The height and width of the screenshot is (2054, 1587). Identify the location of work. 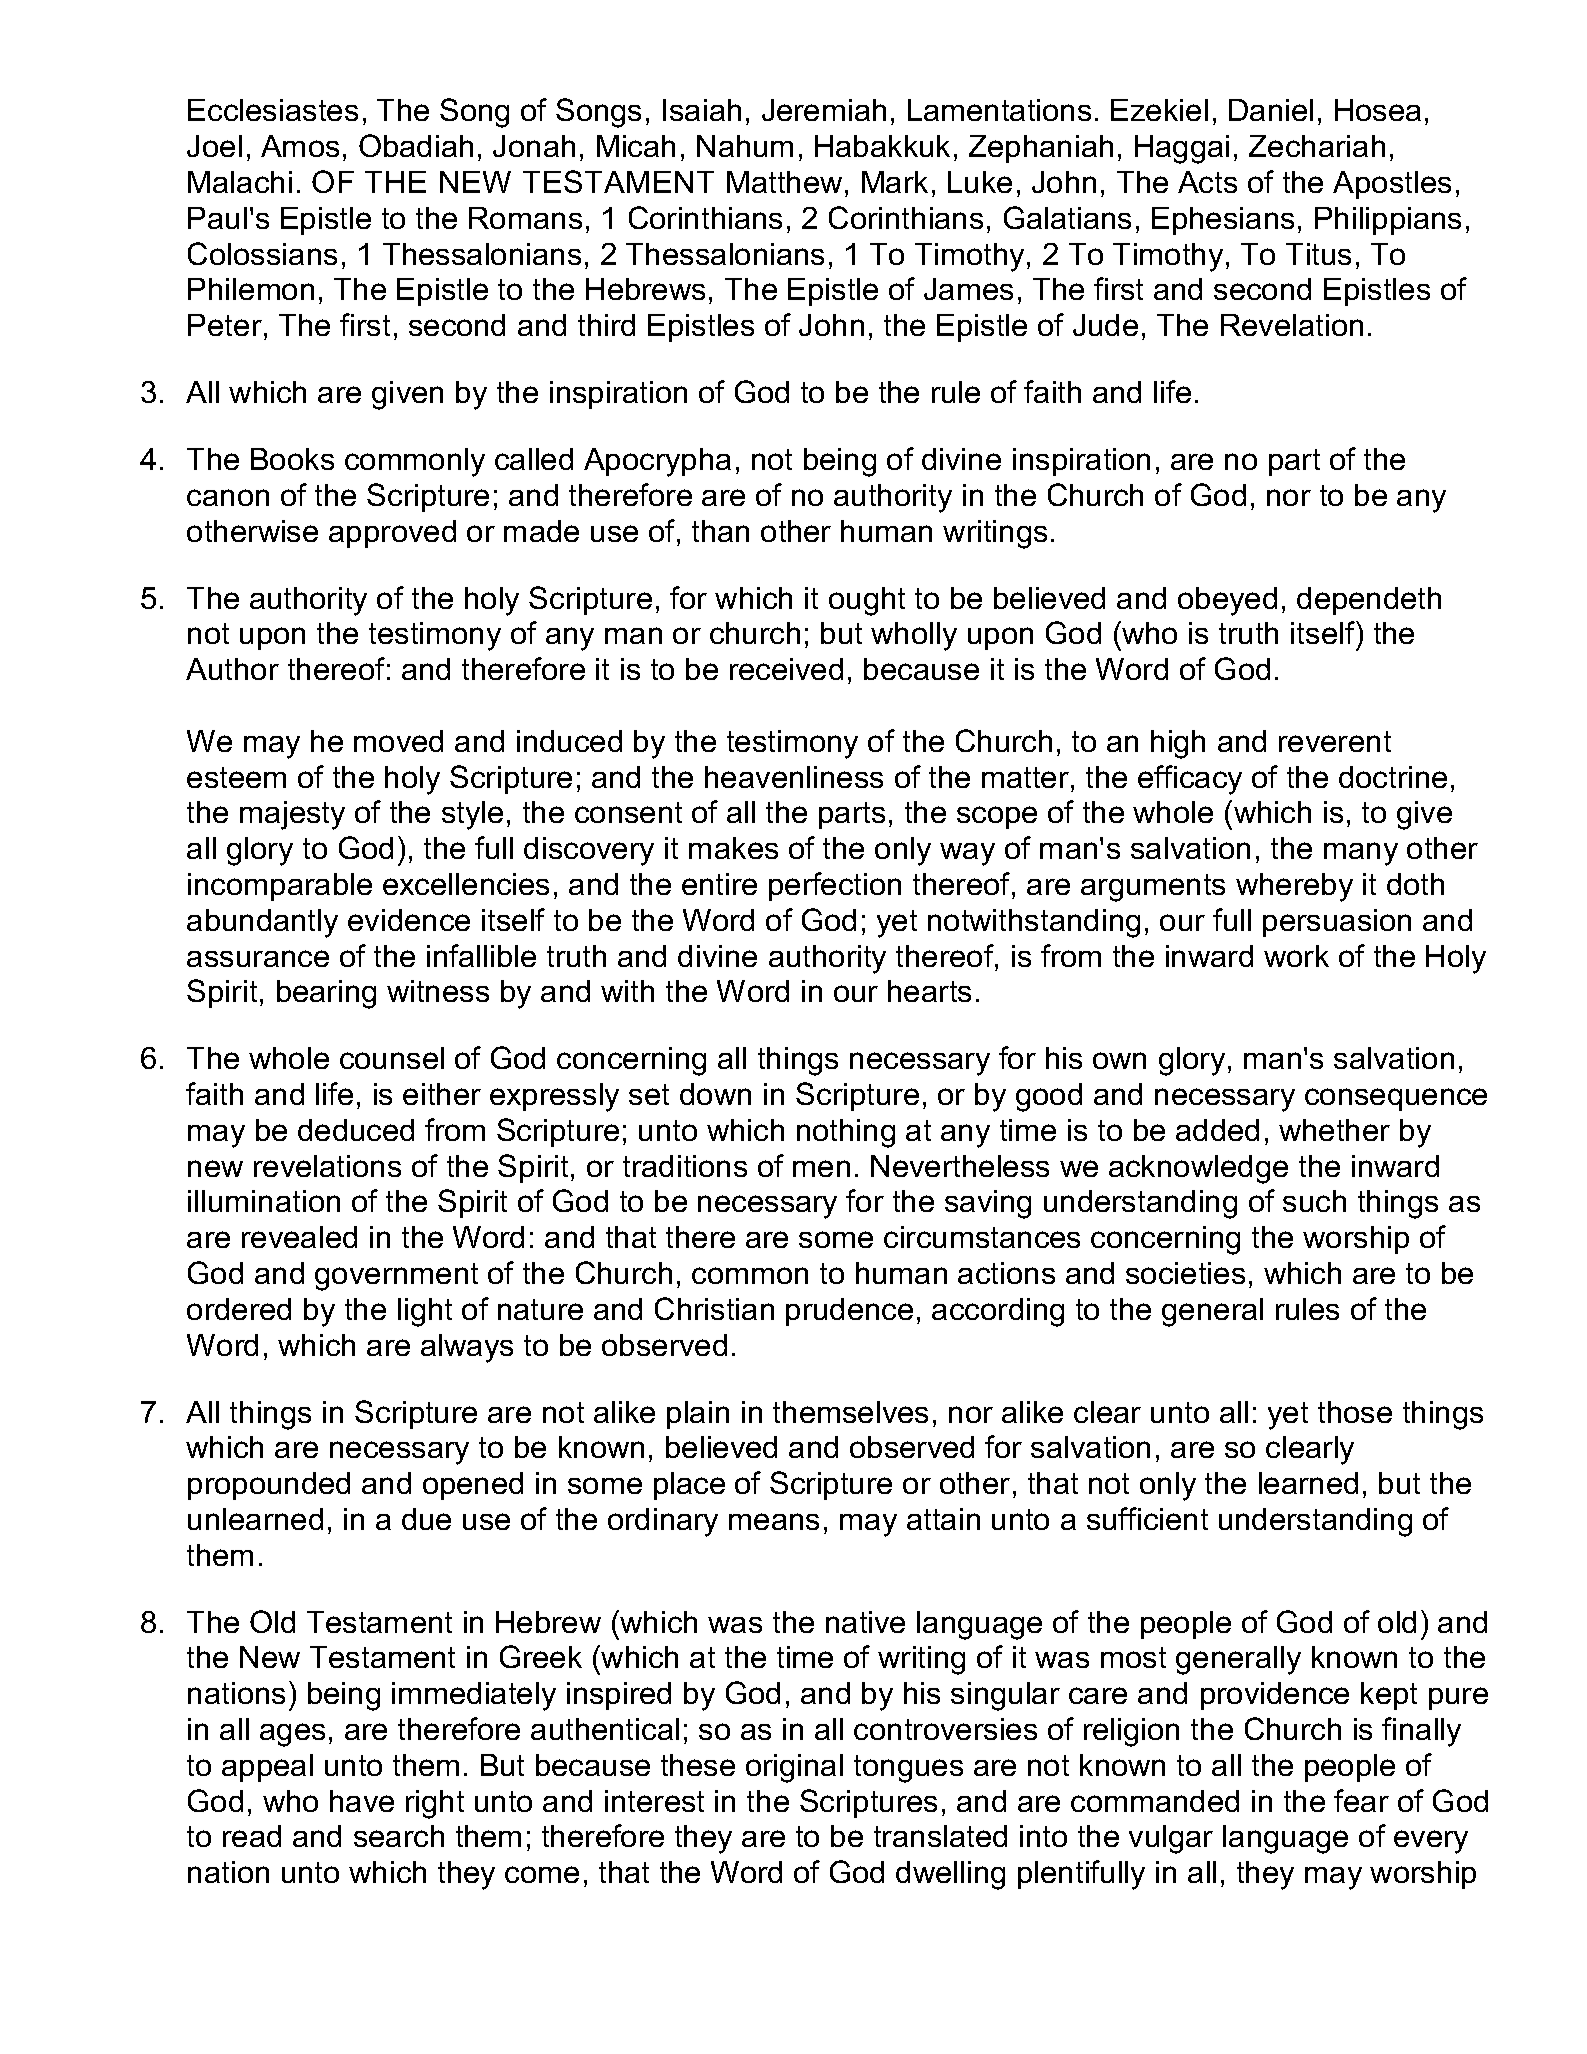
(1296, 956).
